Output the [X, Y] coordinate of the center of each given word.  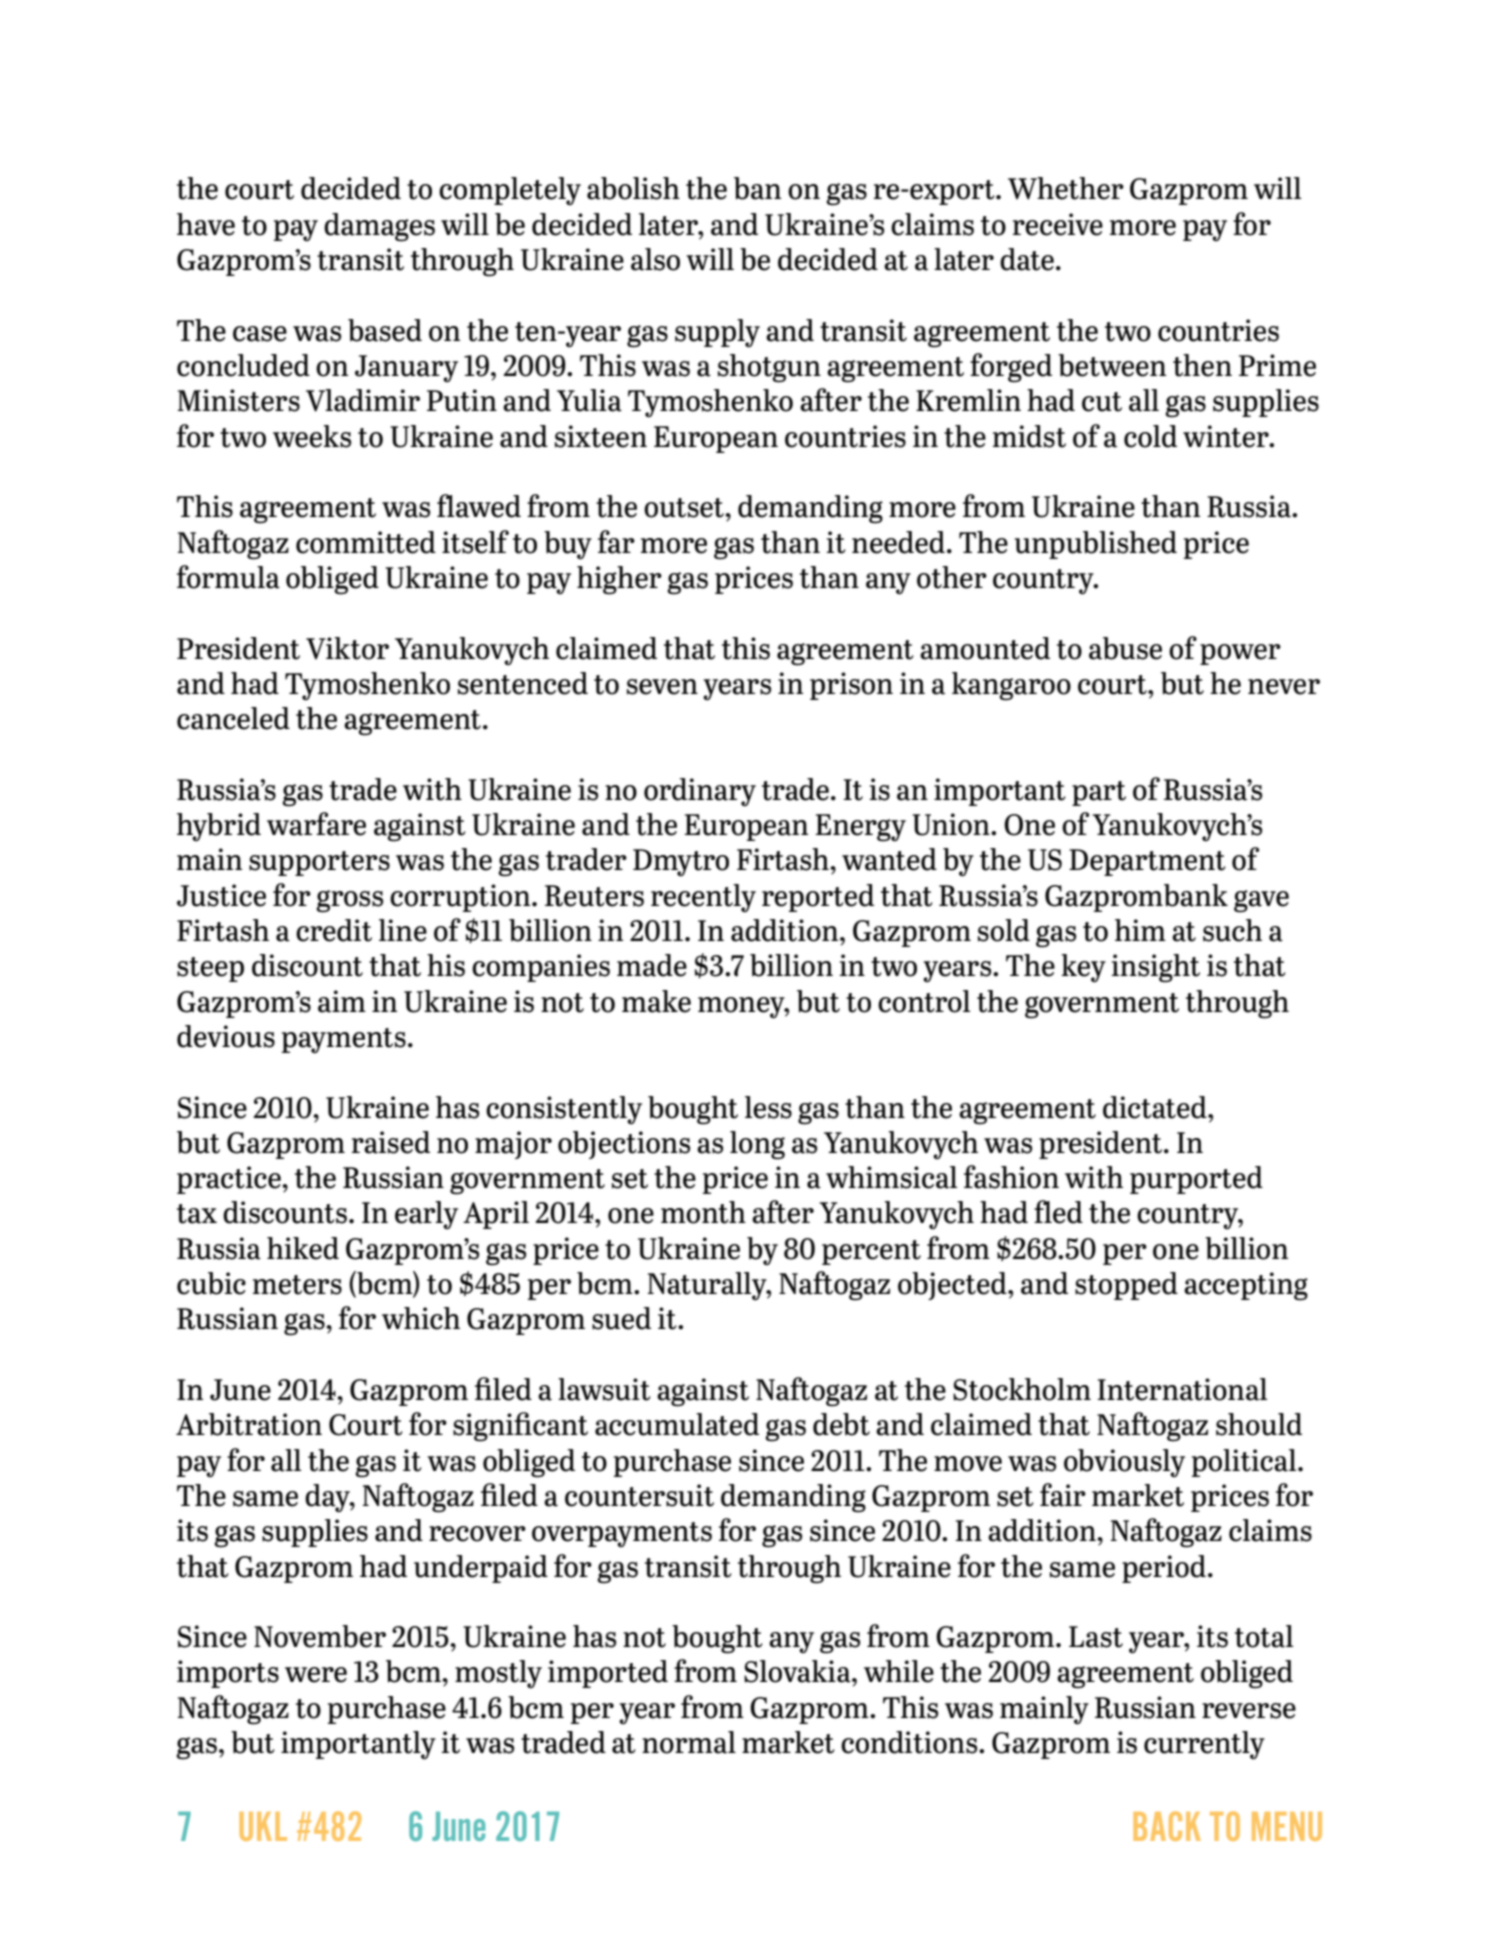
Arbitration [249, 1424]
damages [379, 227]
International [1182, 1389]
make [656, 1001]
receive [1058, 224]
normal [689, 1742]
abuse [1125, 648]
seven [662, 687]
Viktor [347, 648]
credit [334, 930]
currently [1204, 1745]
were [316, 1675]
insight [1155, 968]
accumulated [677, 1424]
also [655, 259]
